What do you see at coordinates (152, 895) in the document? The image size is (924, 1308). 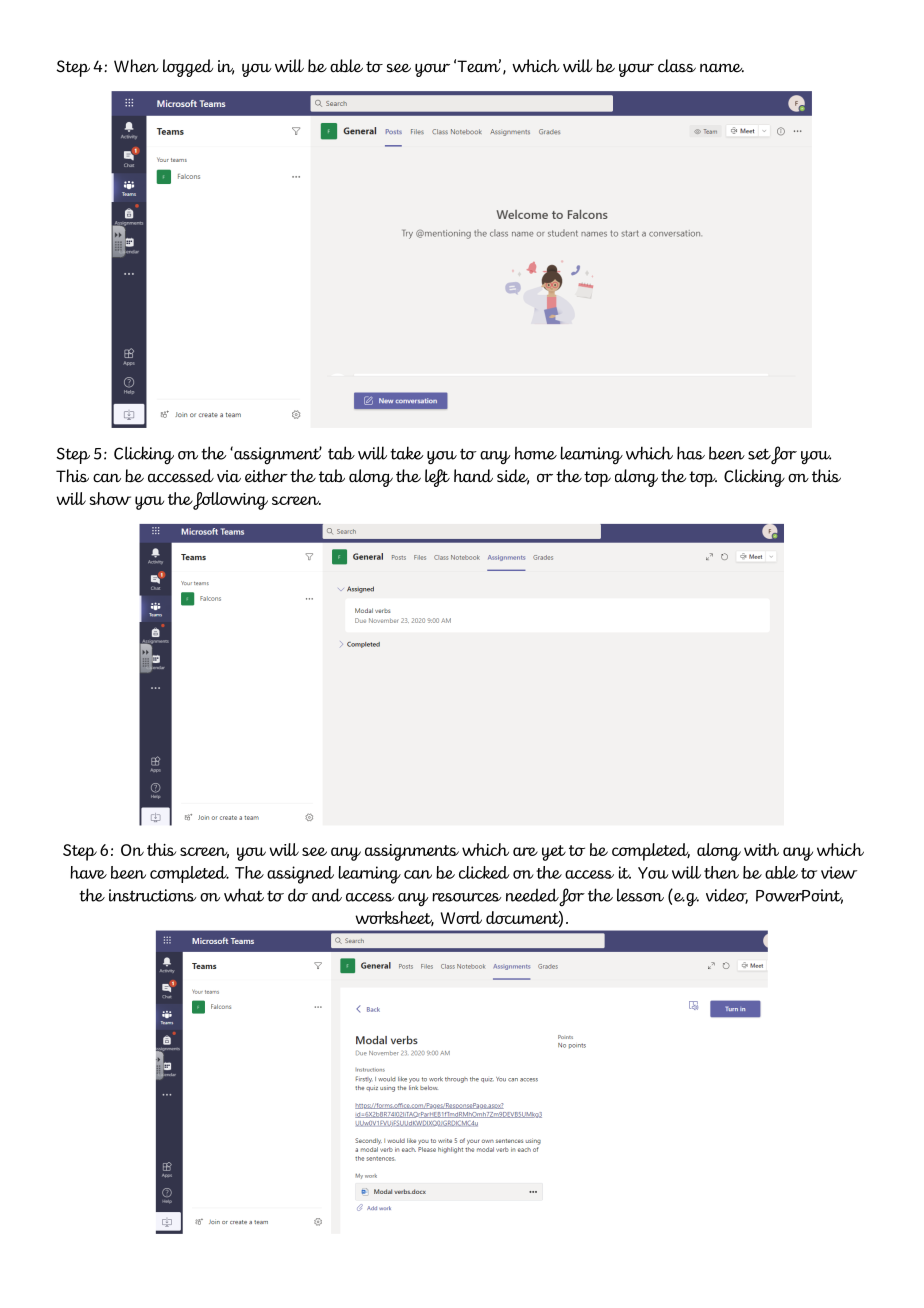 I see `instructions` at bounding box center [152, 895].
